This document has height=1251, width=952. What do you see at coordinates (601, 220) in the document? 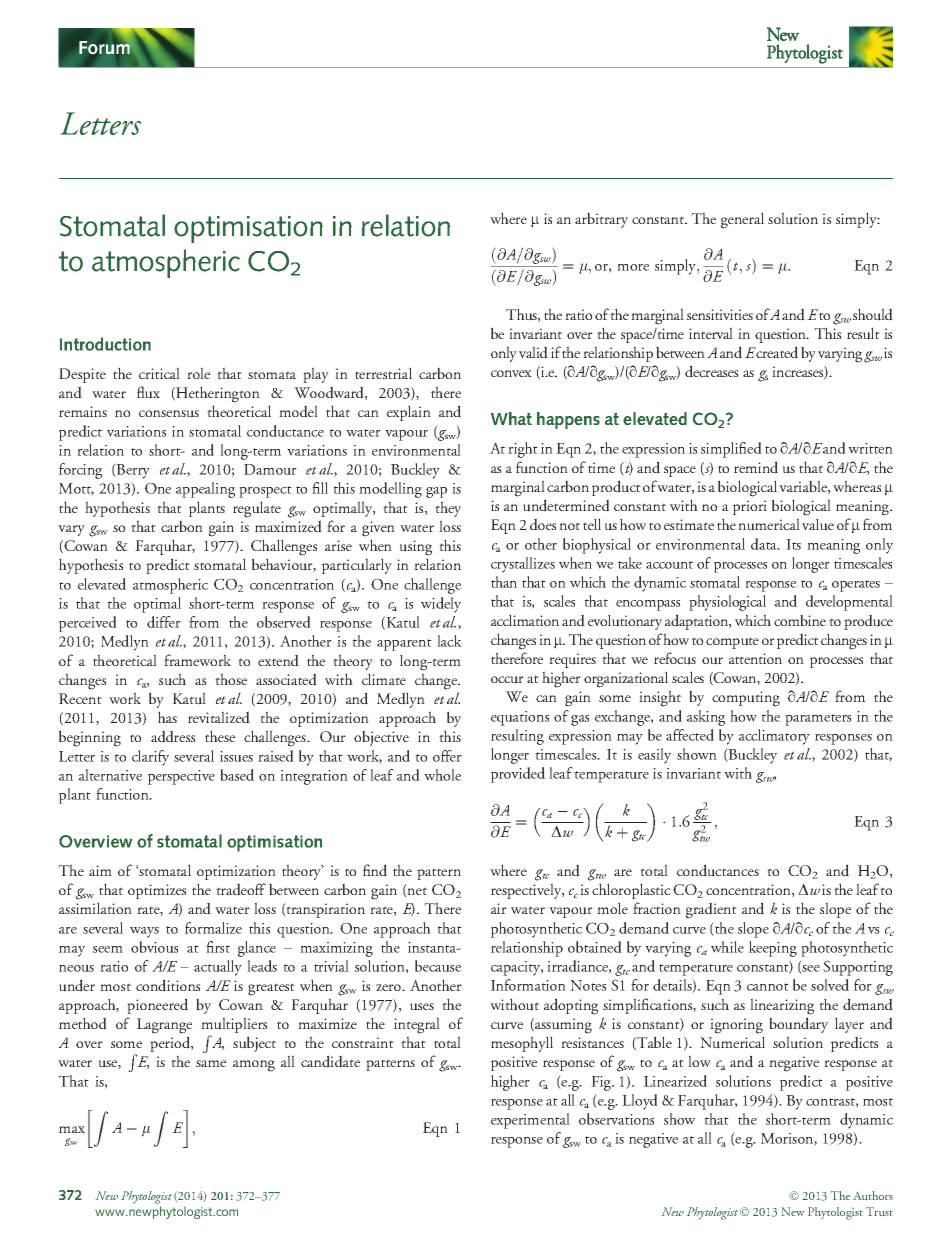
I see `arbitrary` at bounding box center [601, 220].
